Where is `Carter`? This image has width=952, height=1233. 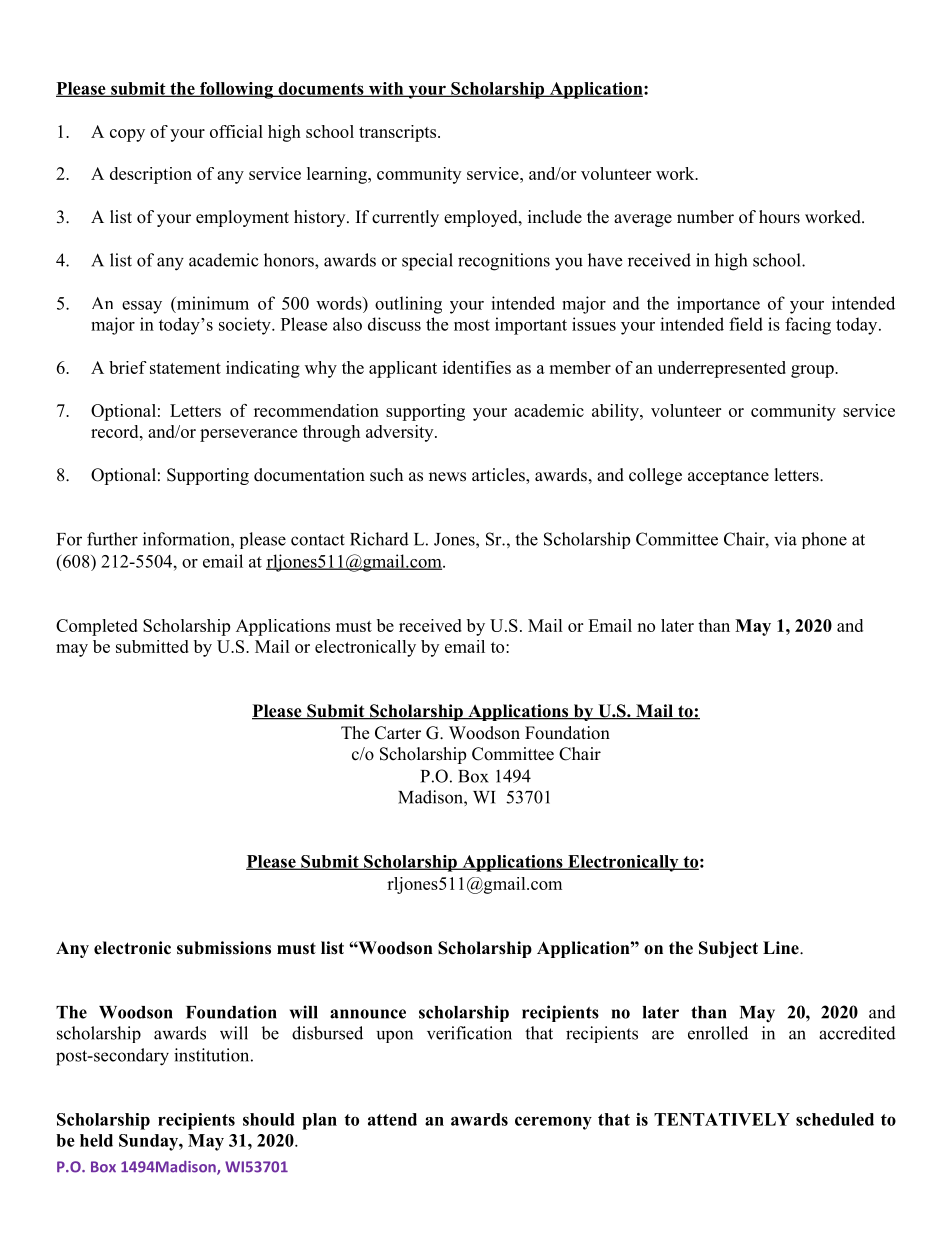 Carter is located at coordinates (398, 733).
